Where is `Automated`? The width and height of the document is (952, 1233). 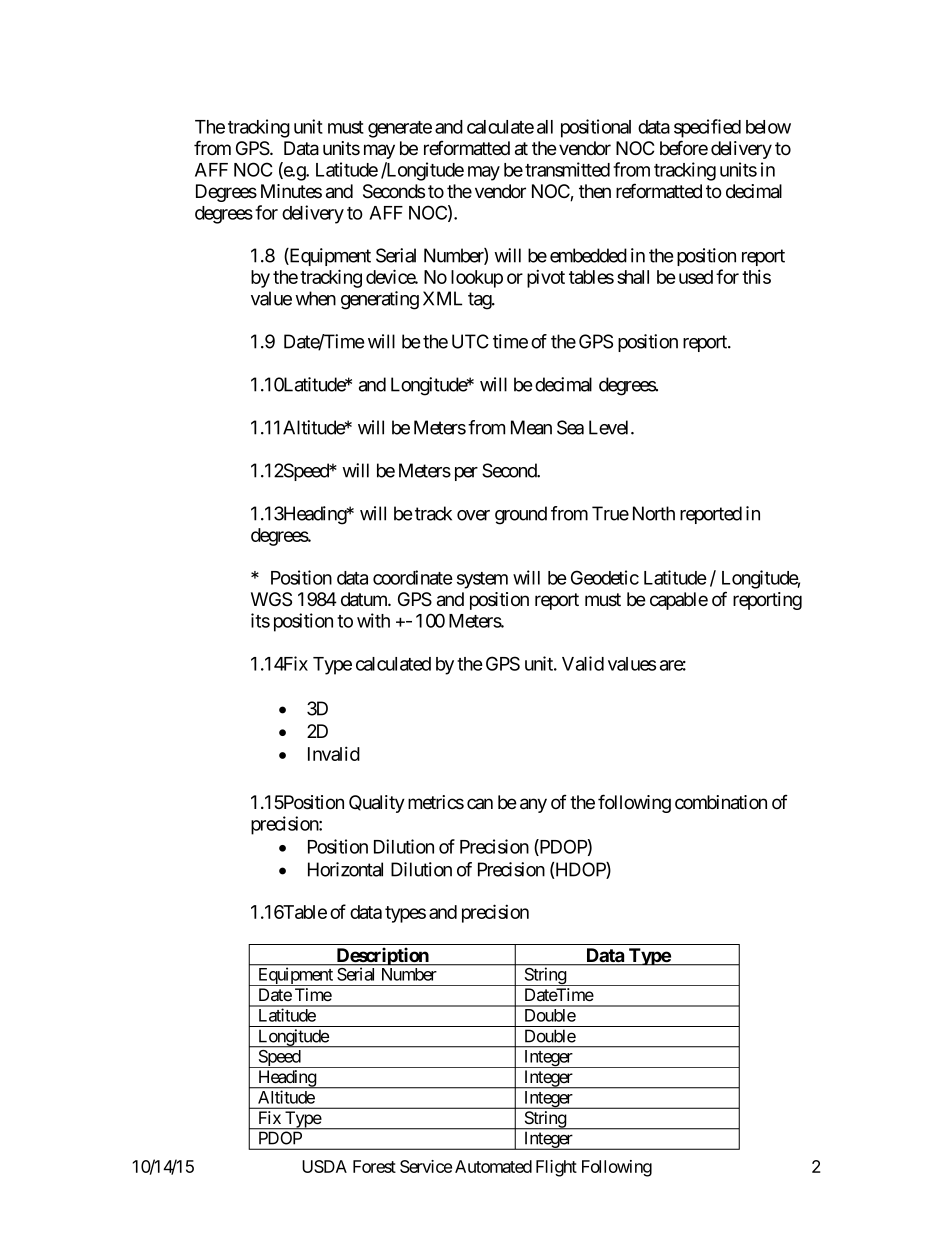 Automated is located at coordinates (493, 1166).
